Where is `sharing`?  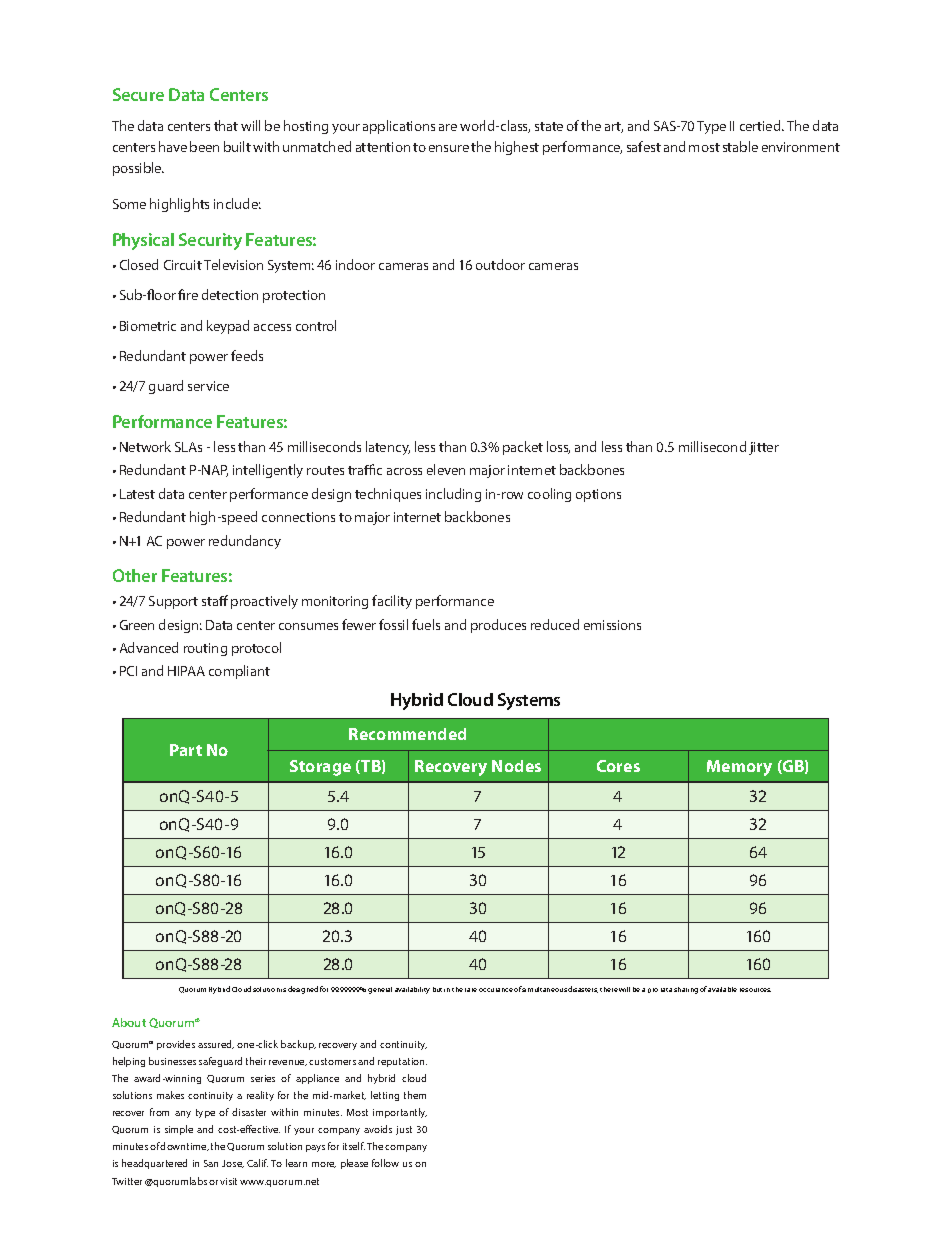 sharing is located at coordinates (686, 990).
